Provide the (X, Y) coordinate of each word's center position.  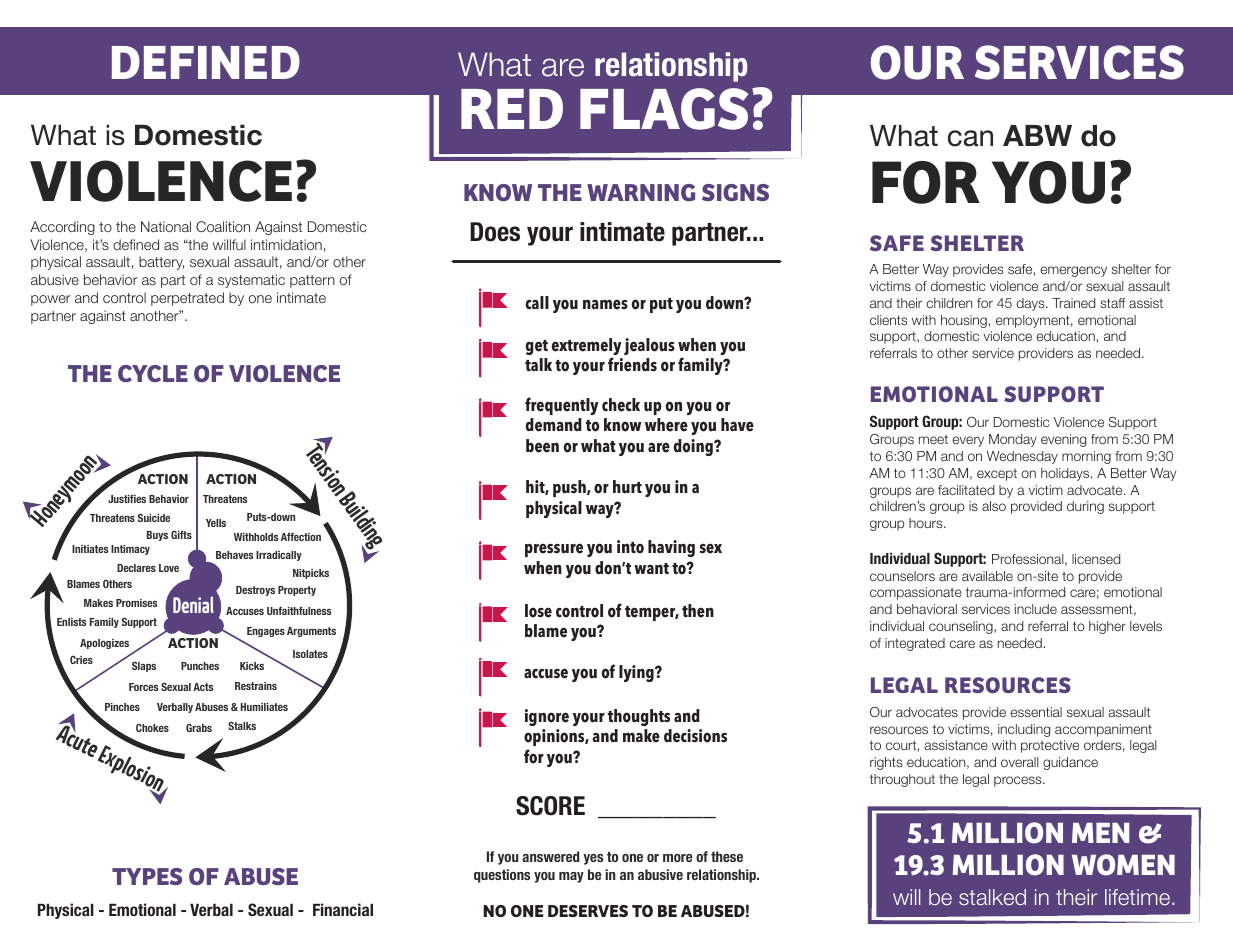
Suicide (154, 518)
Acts (203, 687)
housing (964, 321)
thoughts (639, 717)
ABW (1037, 135)
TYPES (147, 876)
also (994, 506)
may (571, 877)
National (166, 226)
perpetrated (187, 299)
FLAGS (664, 109)
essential (1036, 712)
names (605, 304)
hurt (627, 487)
